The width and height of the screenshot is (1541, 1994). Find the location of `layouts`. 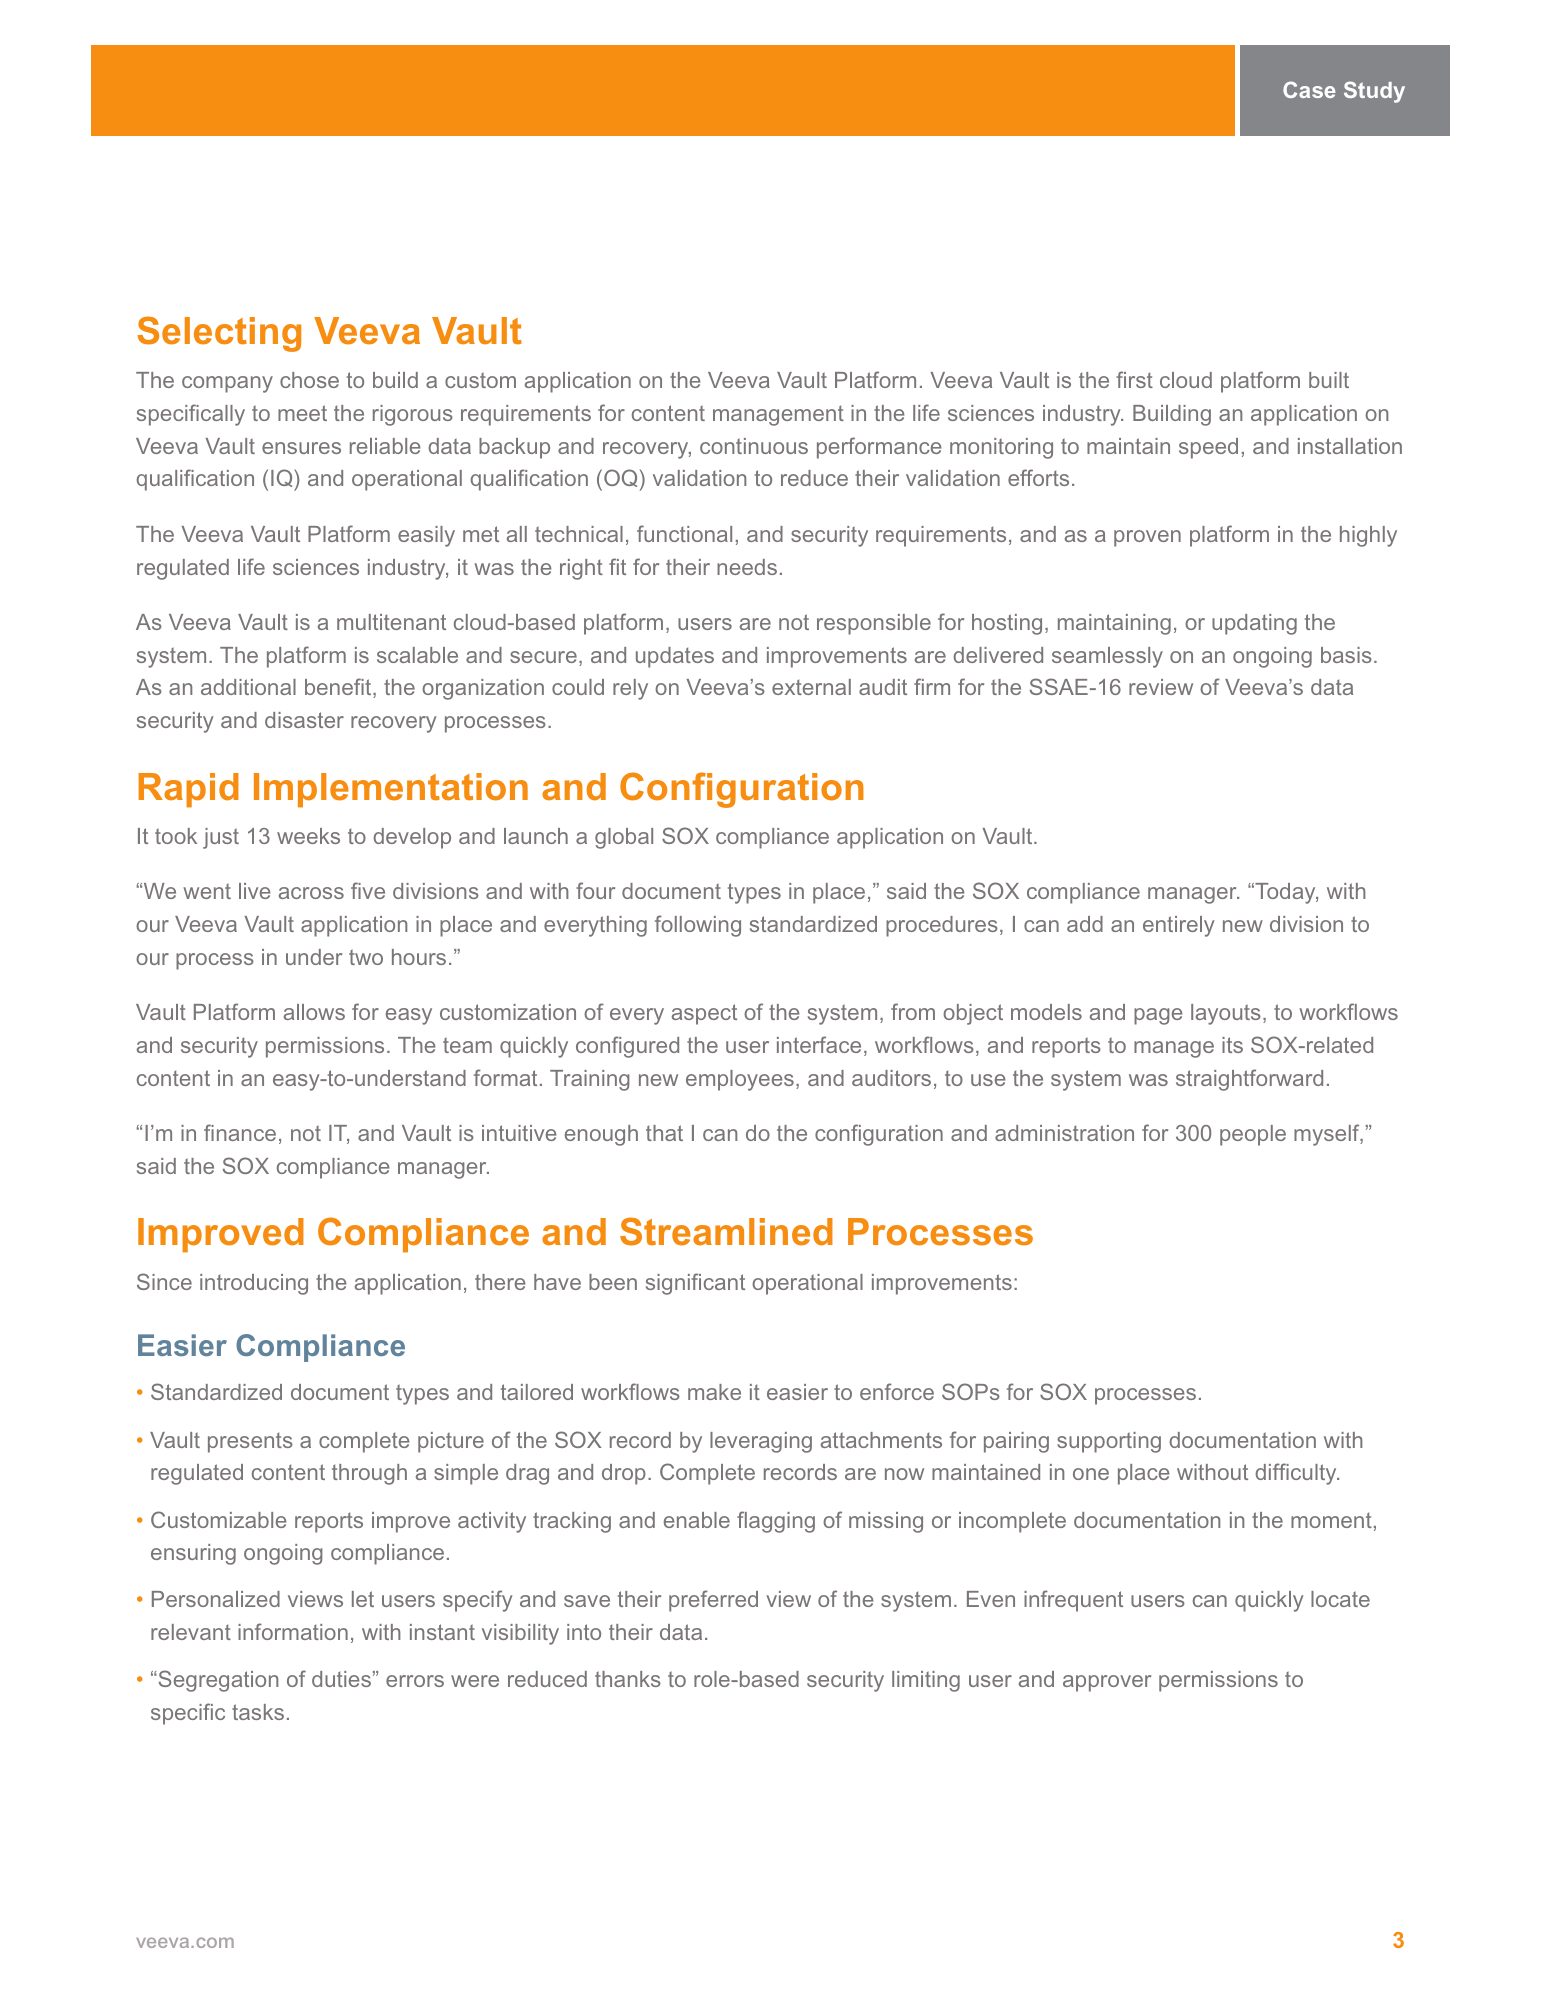

layouts is located at coordinates (1226, 1014).
